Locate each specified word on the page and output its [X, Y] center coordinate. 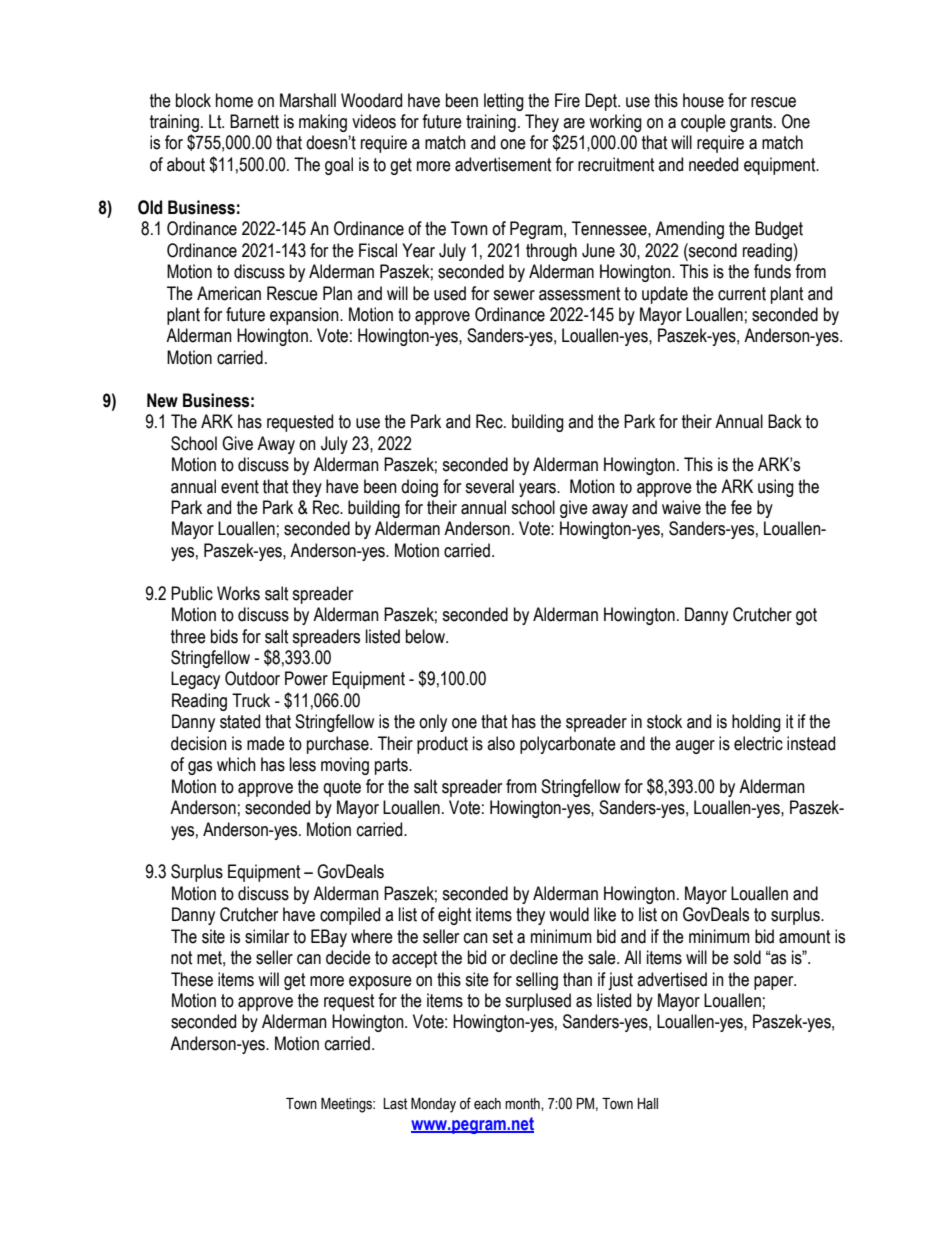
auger [695, 747]
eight [454, 916]
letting [504, 102]
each [487, 1104]
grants [752, 123]
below [427, 636]
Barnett [254, 121]
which [236, 764]
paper [775, 983]
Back [785, 421]
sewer [514, 295]
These [192, 979]
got [806, 616]
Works [238, 593]
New [162, 400]
